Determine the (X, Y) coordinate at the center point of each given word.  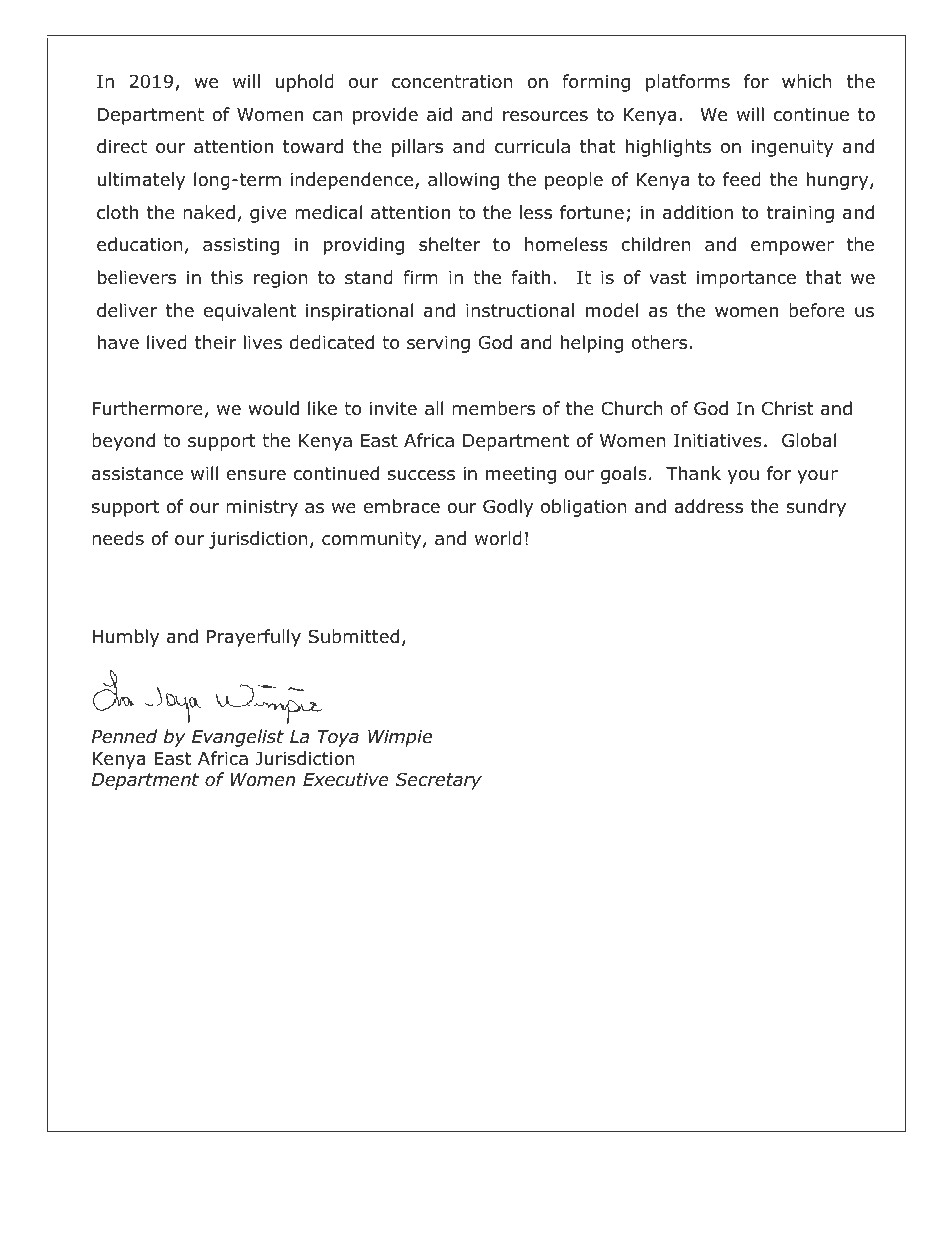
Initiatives (718, 441)
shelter (450, 244)
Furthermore (147, 408)
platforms (688, 83)
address (708, 506)
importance (746, 279)
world (498, 538)
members (493, 408)
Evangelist (238, 738)
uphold (305, 83)
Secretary (439, 781)
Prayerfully (254, 638)
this (227, 277)
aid (439, 114)
